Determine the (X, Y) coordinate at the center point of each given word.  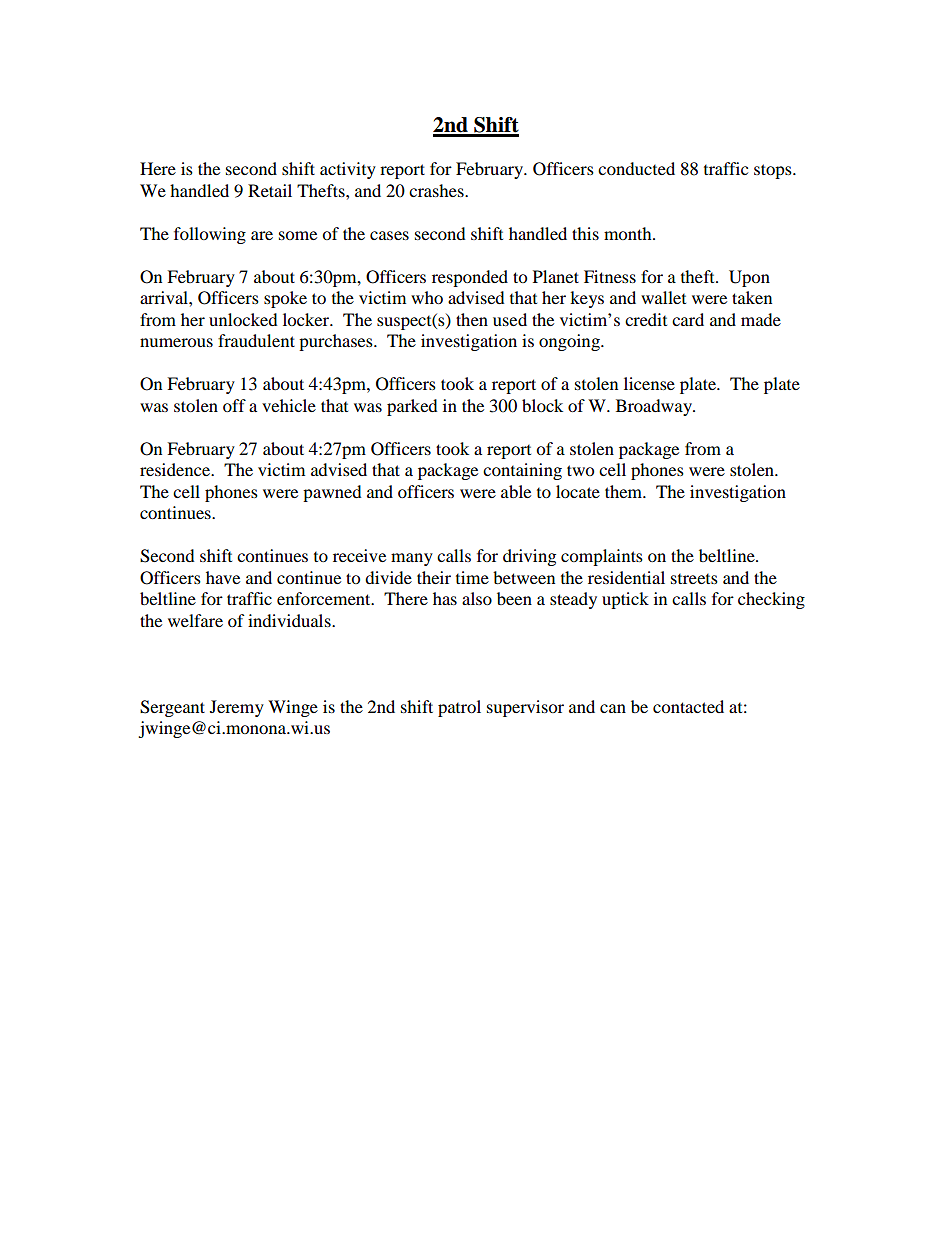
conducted (636, 168)
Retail (270, 190)
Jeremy (237, 708)
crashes (437, 190)
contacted (688, 706)
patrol (459, 708)
